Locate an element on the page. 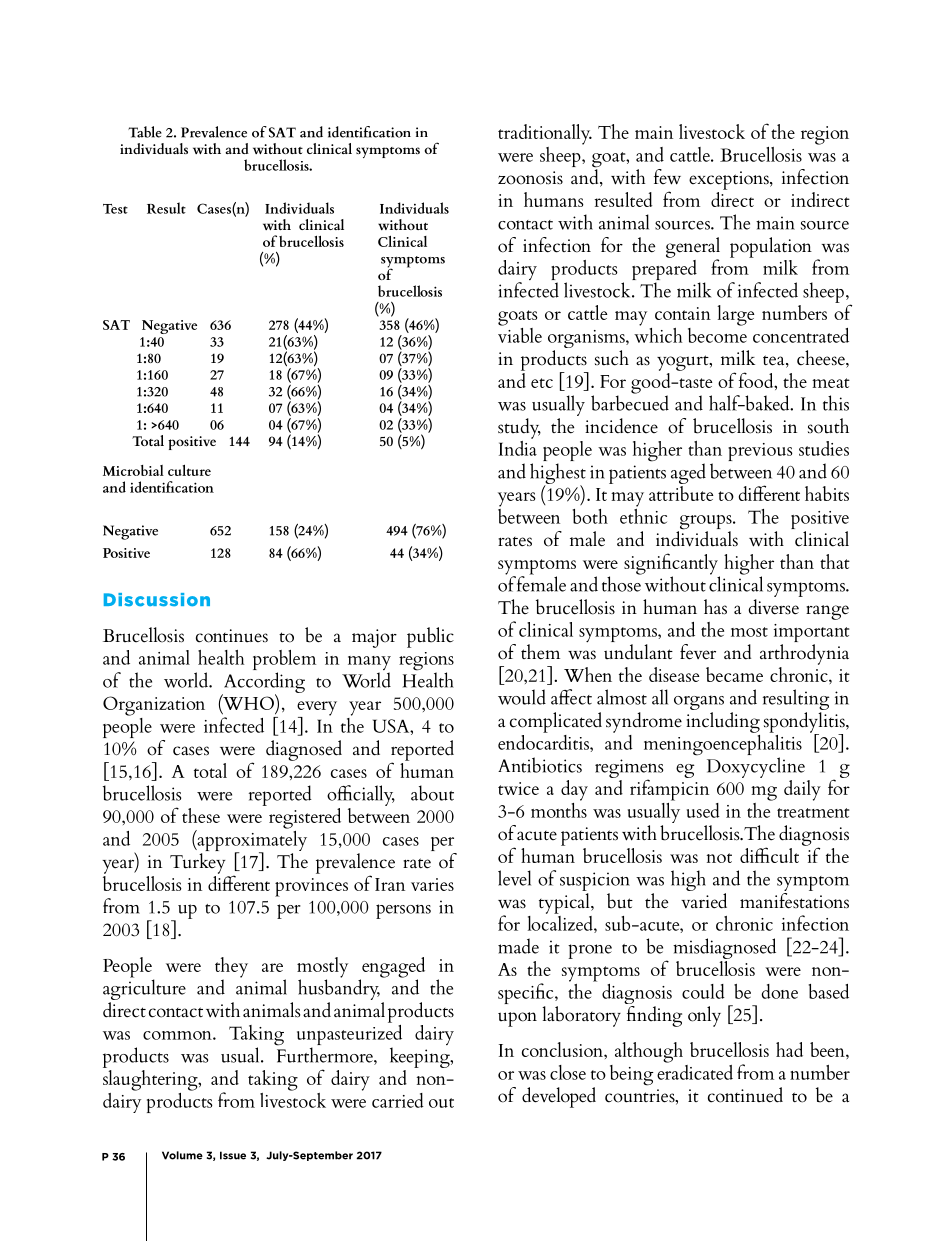  Volume is located at coordinates (182, 1155).
